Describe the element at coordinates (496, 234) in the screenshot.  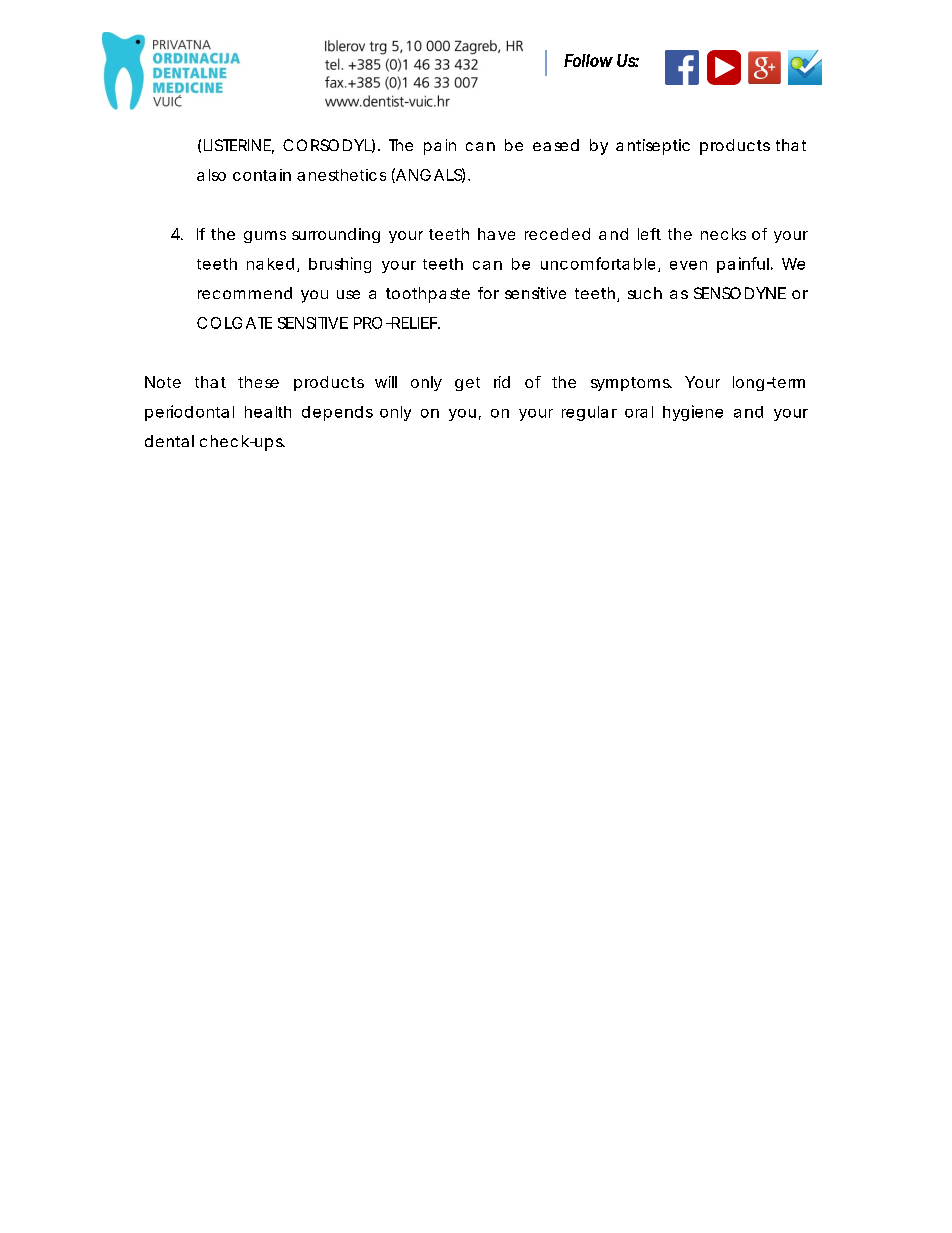
I see `have` at that location.
